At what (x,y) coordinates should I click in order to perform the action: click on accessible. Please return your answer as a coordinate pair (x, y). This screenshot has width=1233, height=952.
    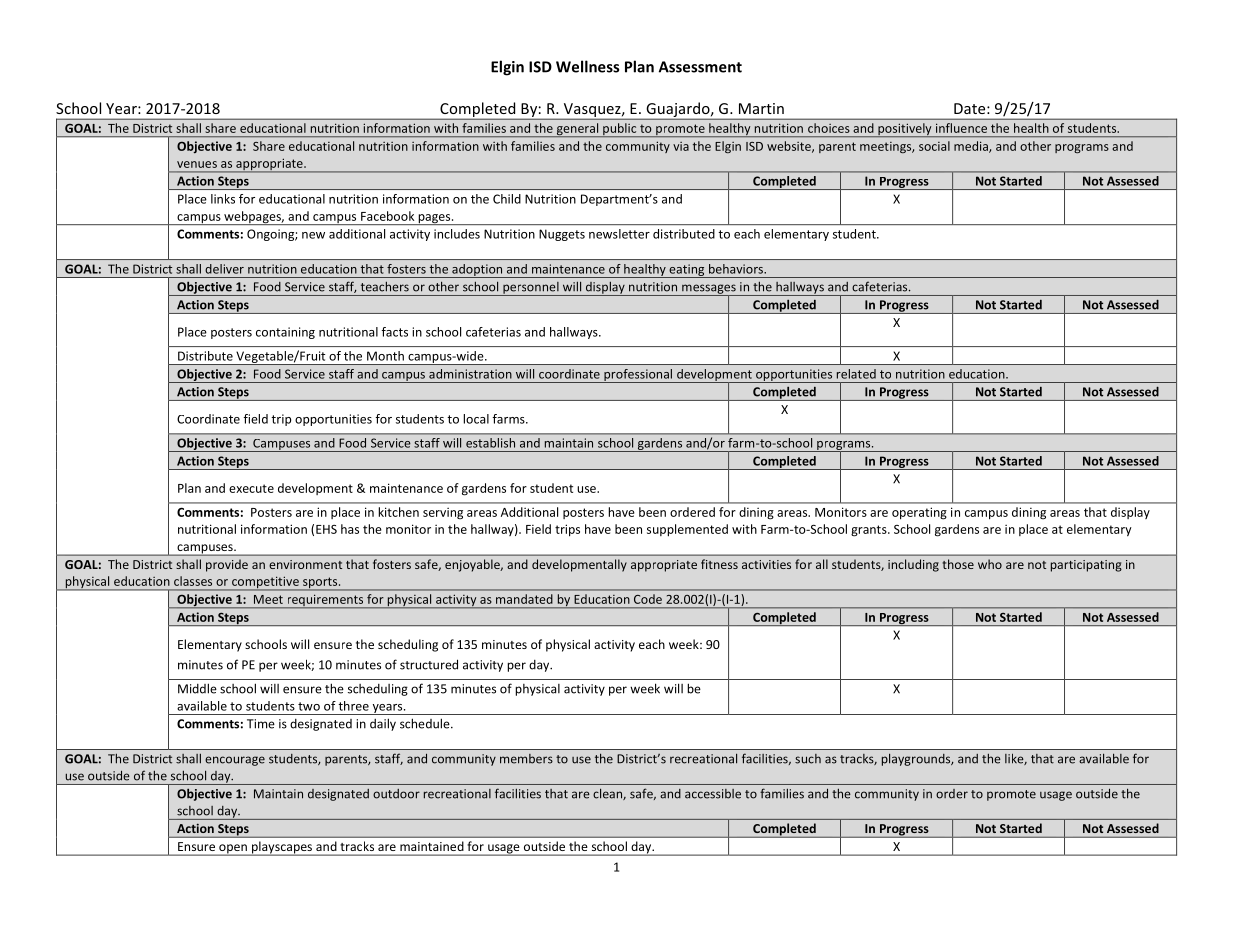
    Looking at the image, I should click on (713, 794).
